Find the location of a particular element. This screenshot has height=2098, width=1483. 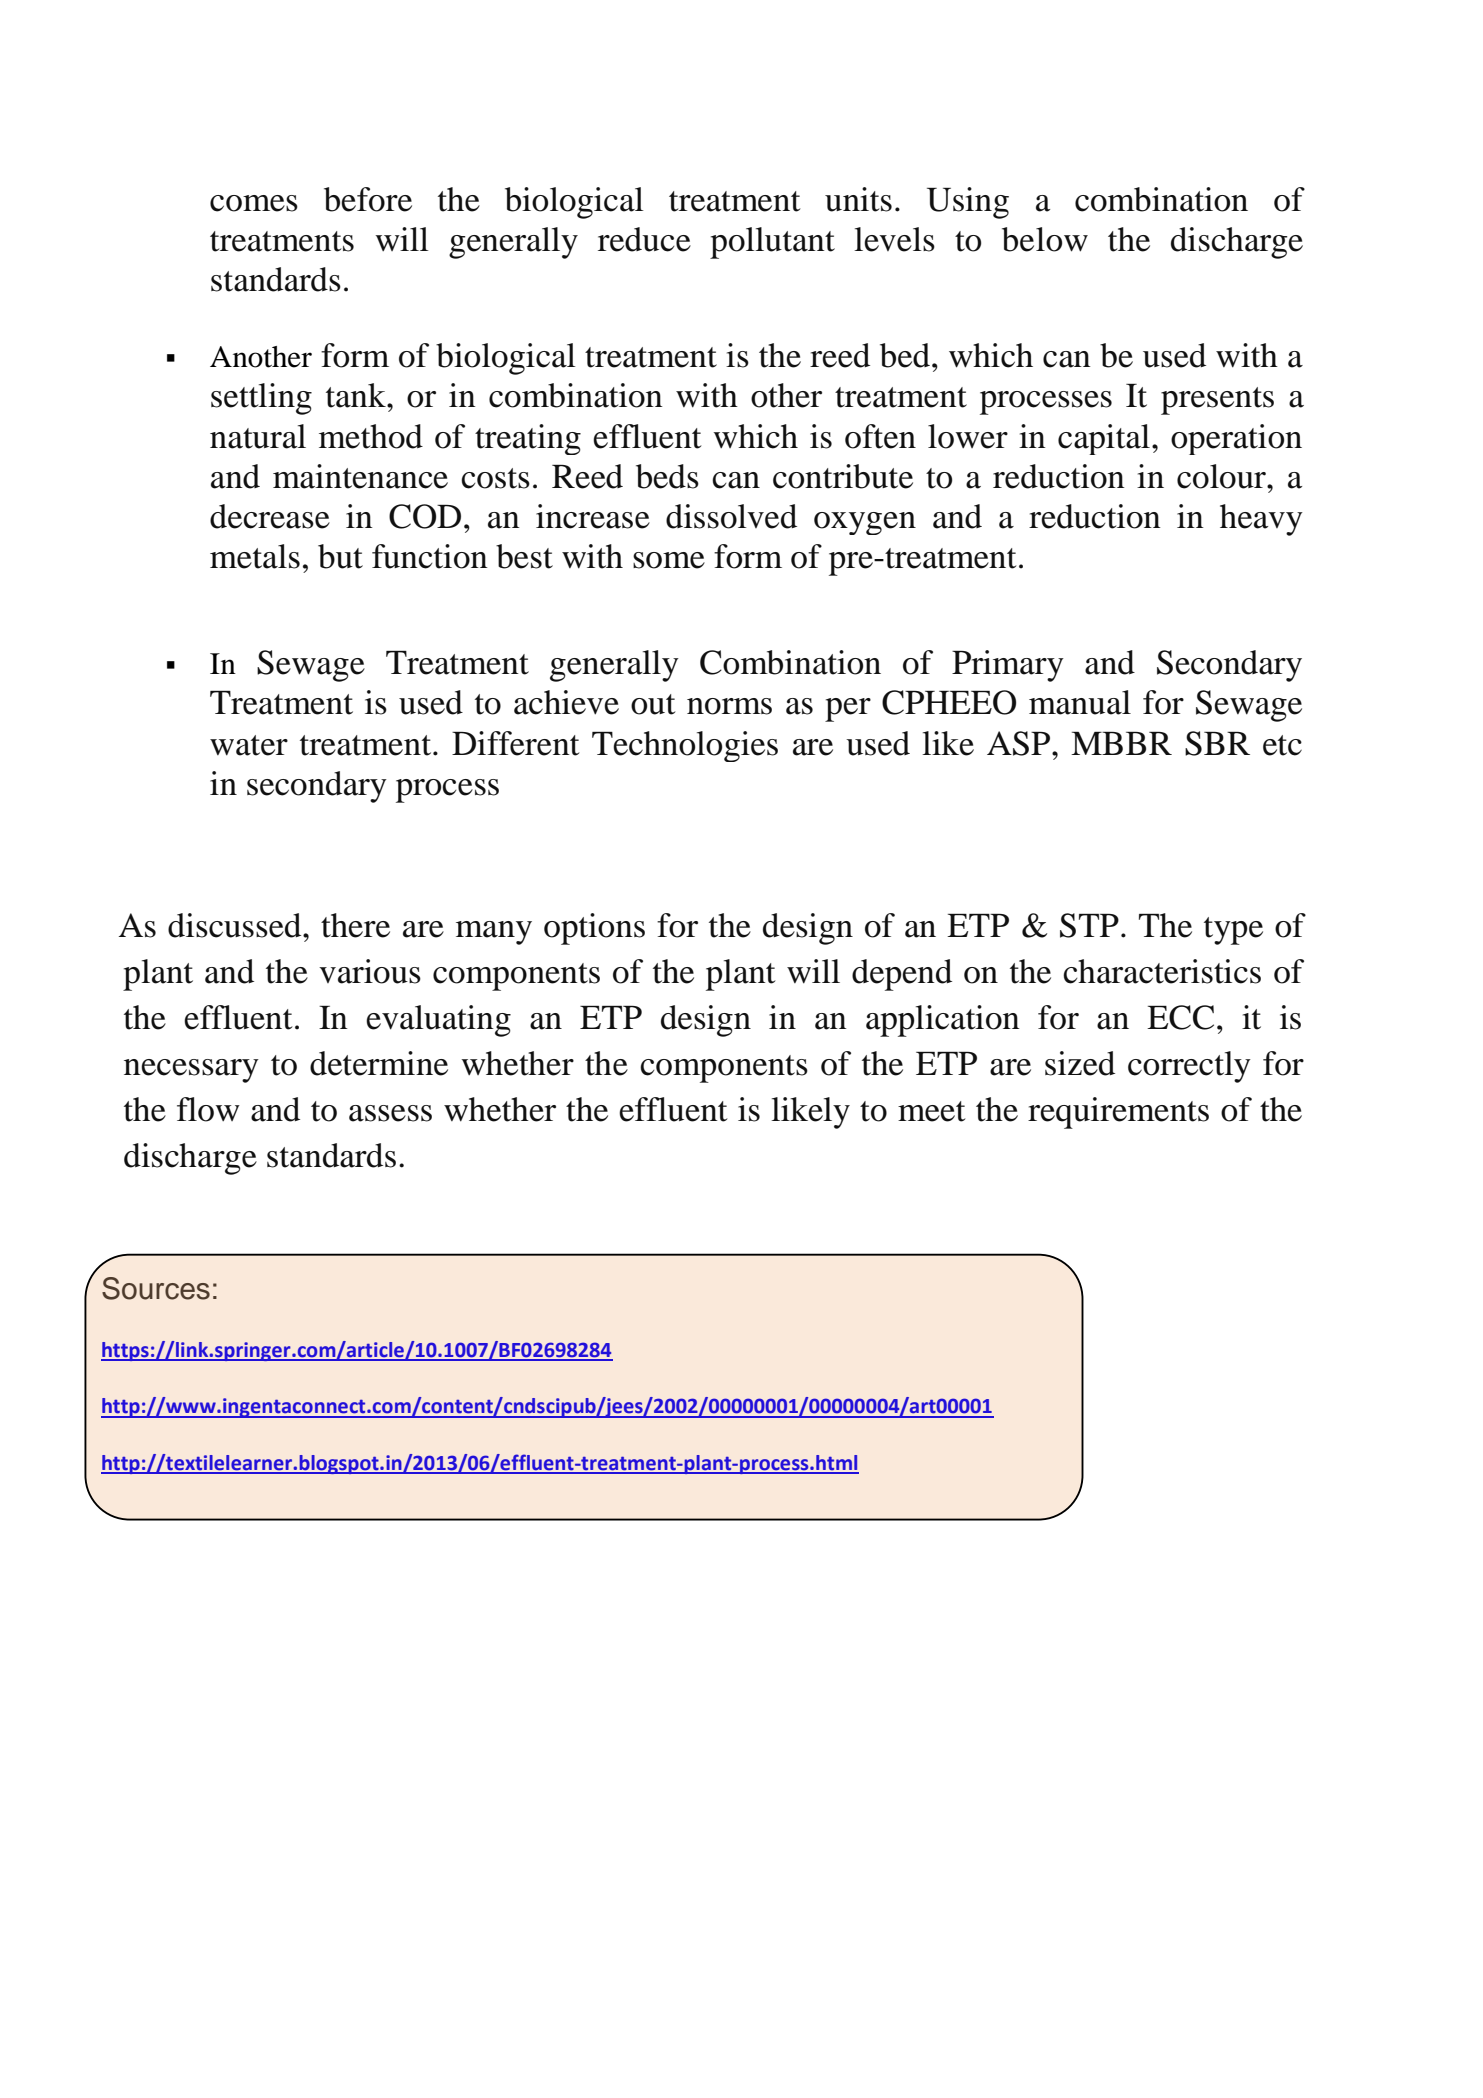

water is located at coordinates (249, 745).
